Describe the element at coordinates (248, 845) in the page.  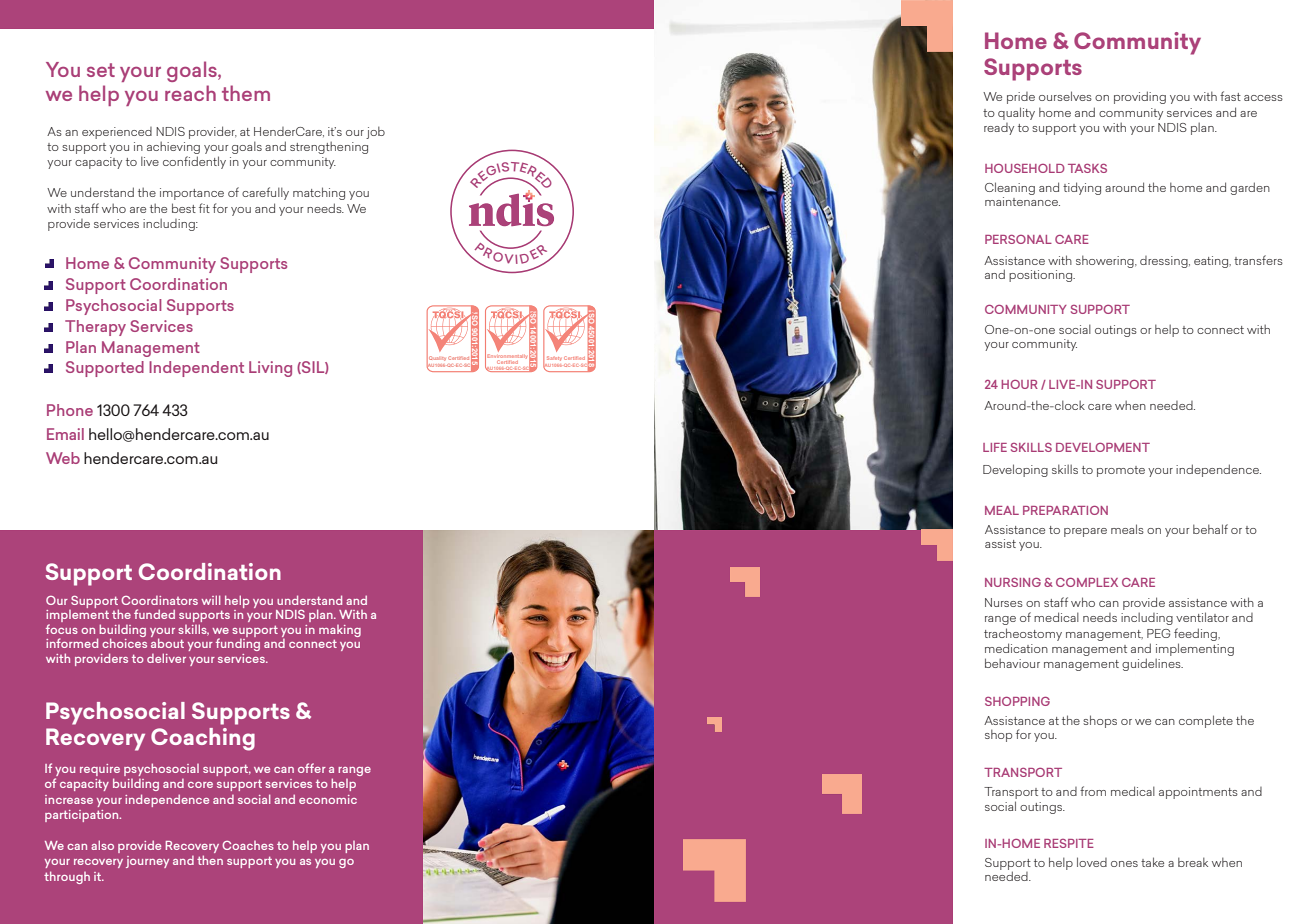
I see `Coaches` at that location.
